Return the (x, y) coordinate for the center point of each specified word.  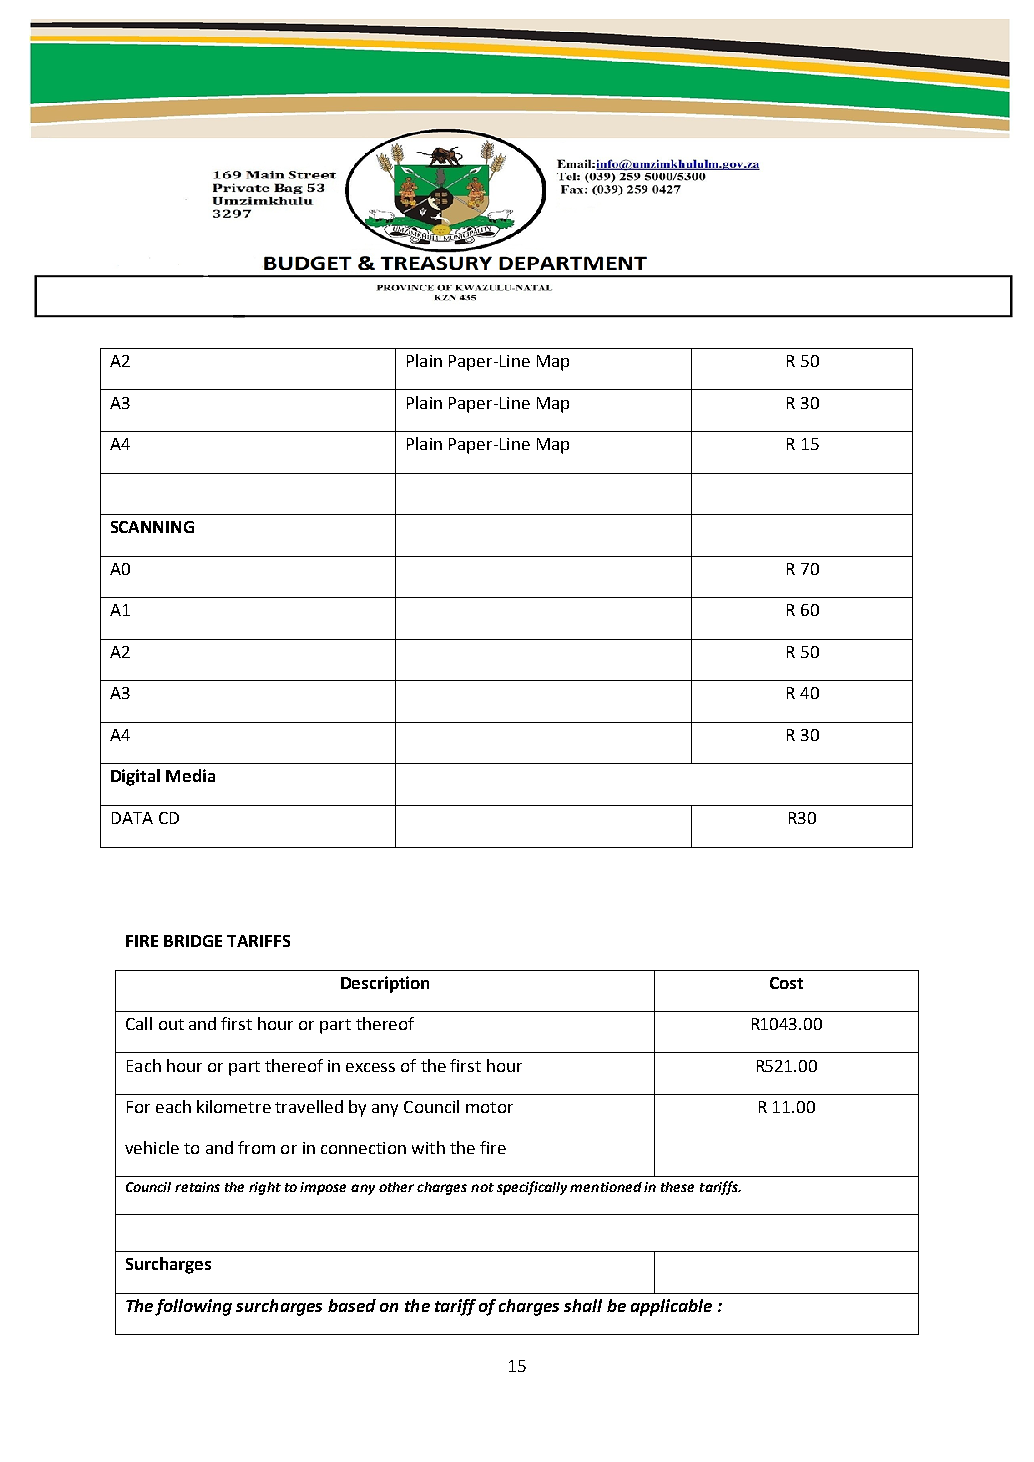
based (352, 1305)
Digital (135, 777)
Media (190, 775)
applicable (671, 1307)
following (193, 1307)
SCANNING (152, 527)
